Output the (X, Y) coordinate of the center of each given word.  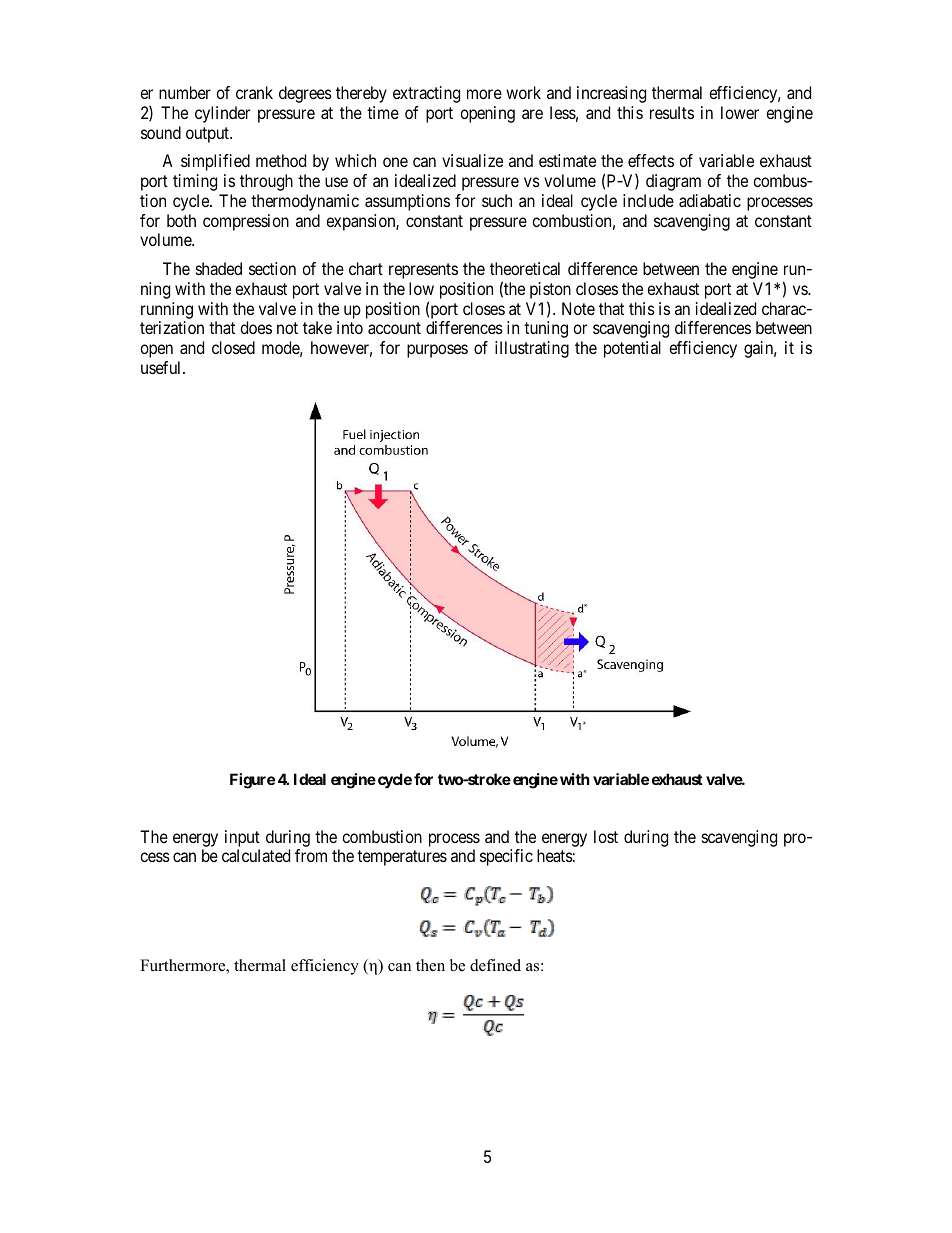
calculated (256, 855)
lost (606, 836)
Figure (252, 781)
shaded (219, 268)
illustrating (532, 349)
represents (423, 271)
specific (506, 857)
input (242, 838)
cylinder (222, 114)
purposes (437, 351)
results (672, 112)
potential (632, 349)
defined (495, 965)
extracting (426, 94)
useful (162, 367)
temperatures (402, 858)
